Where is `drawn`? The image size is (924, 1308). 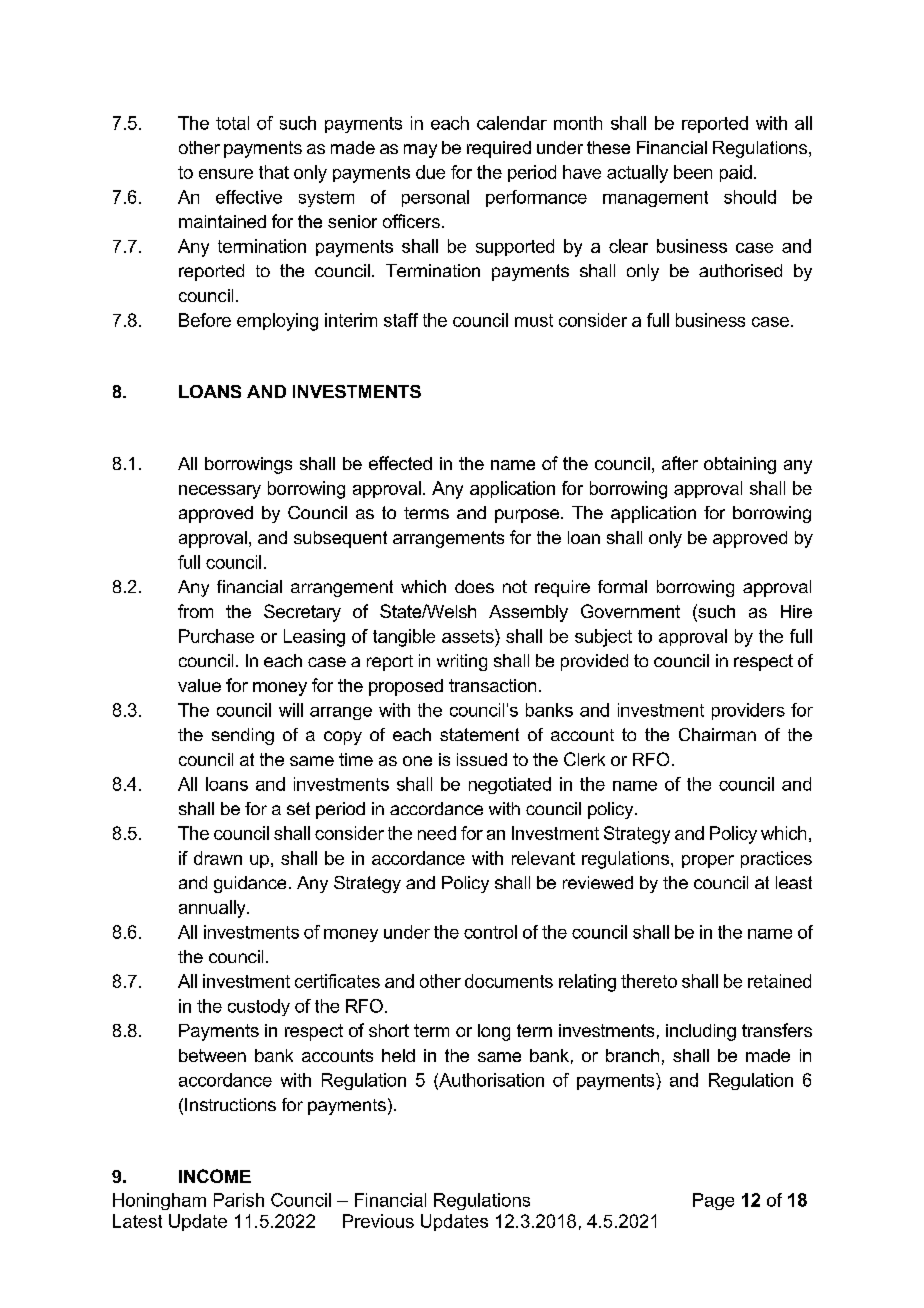
drawn is located at coordinates (218, 858).
